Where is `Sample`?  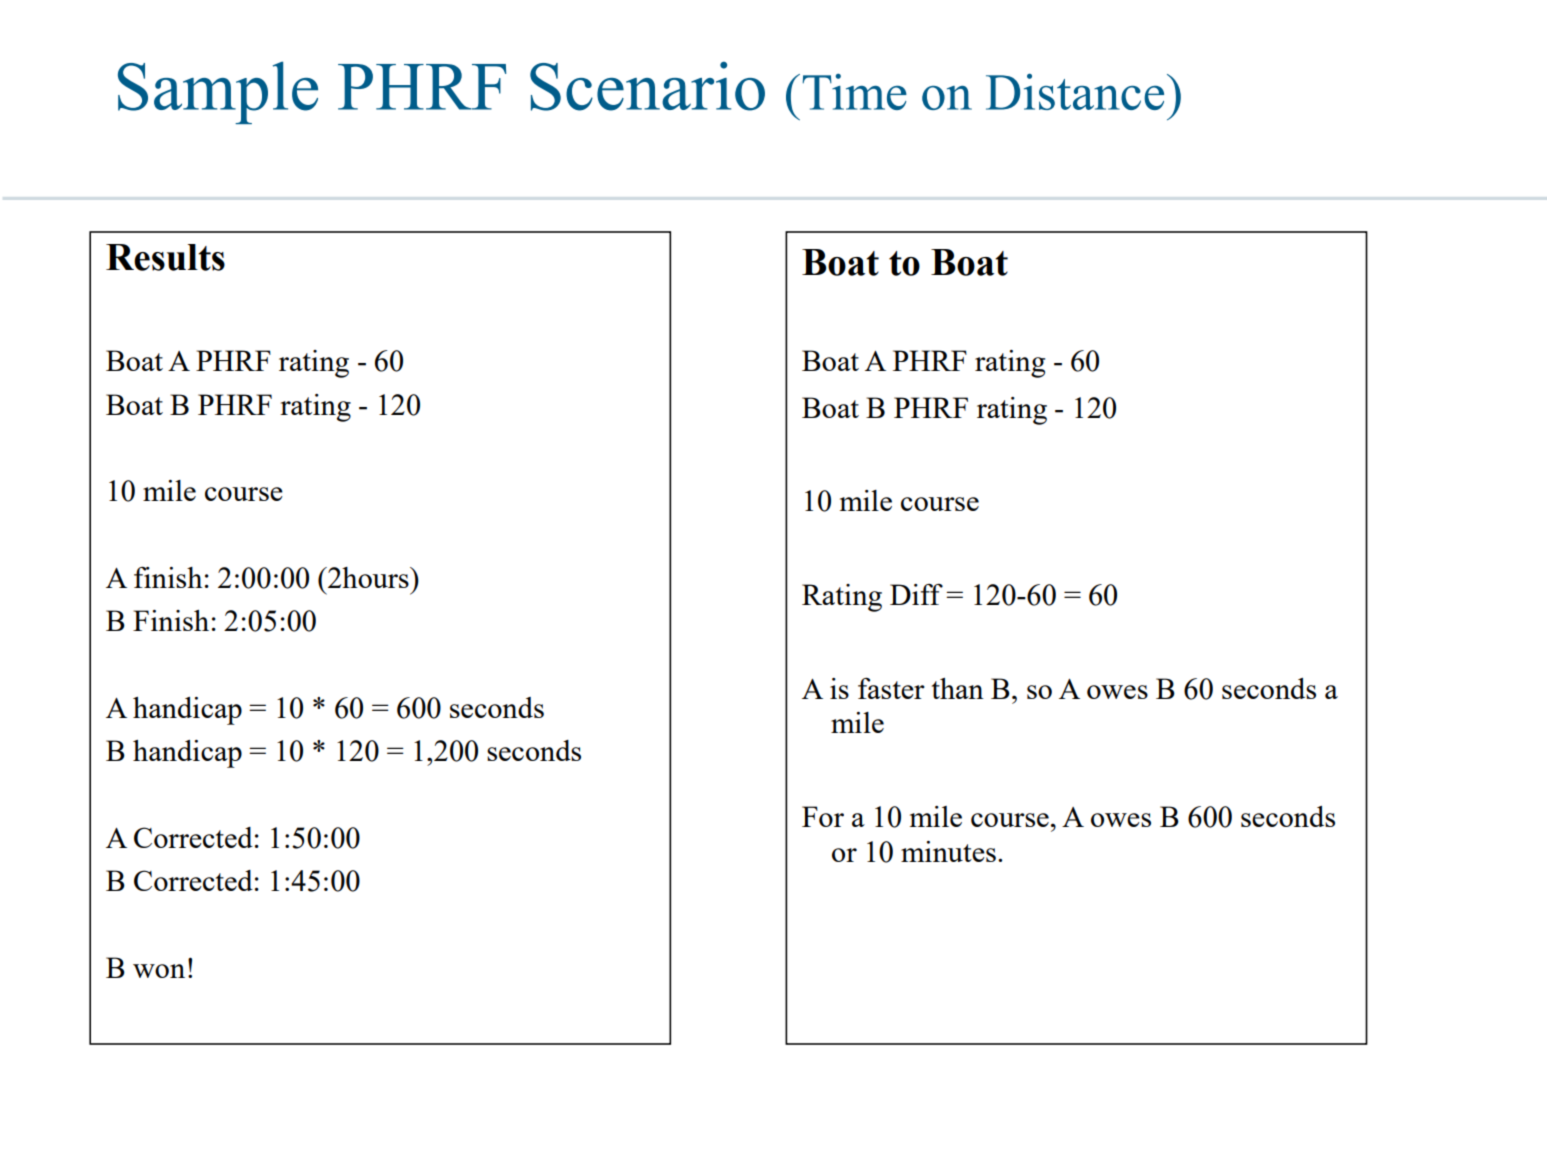
Sample is located at coordinates (218, 92).
